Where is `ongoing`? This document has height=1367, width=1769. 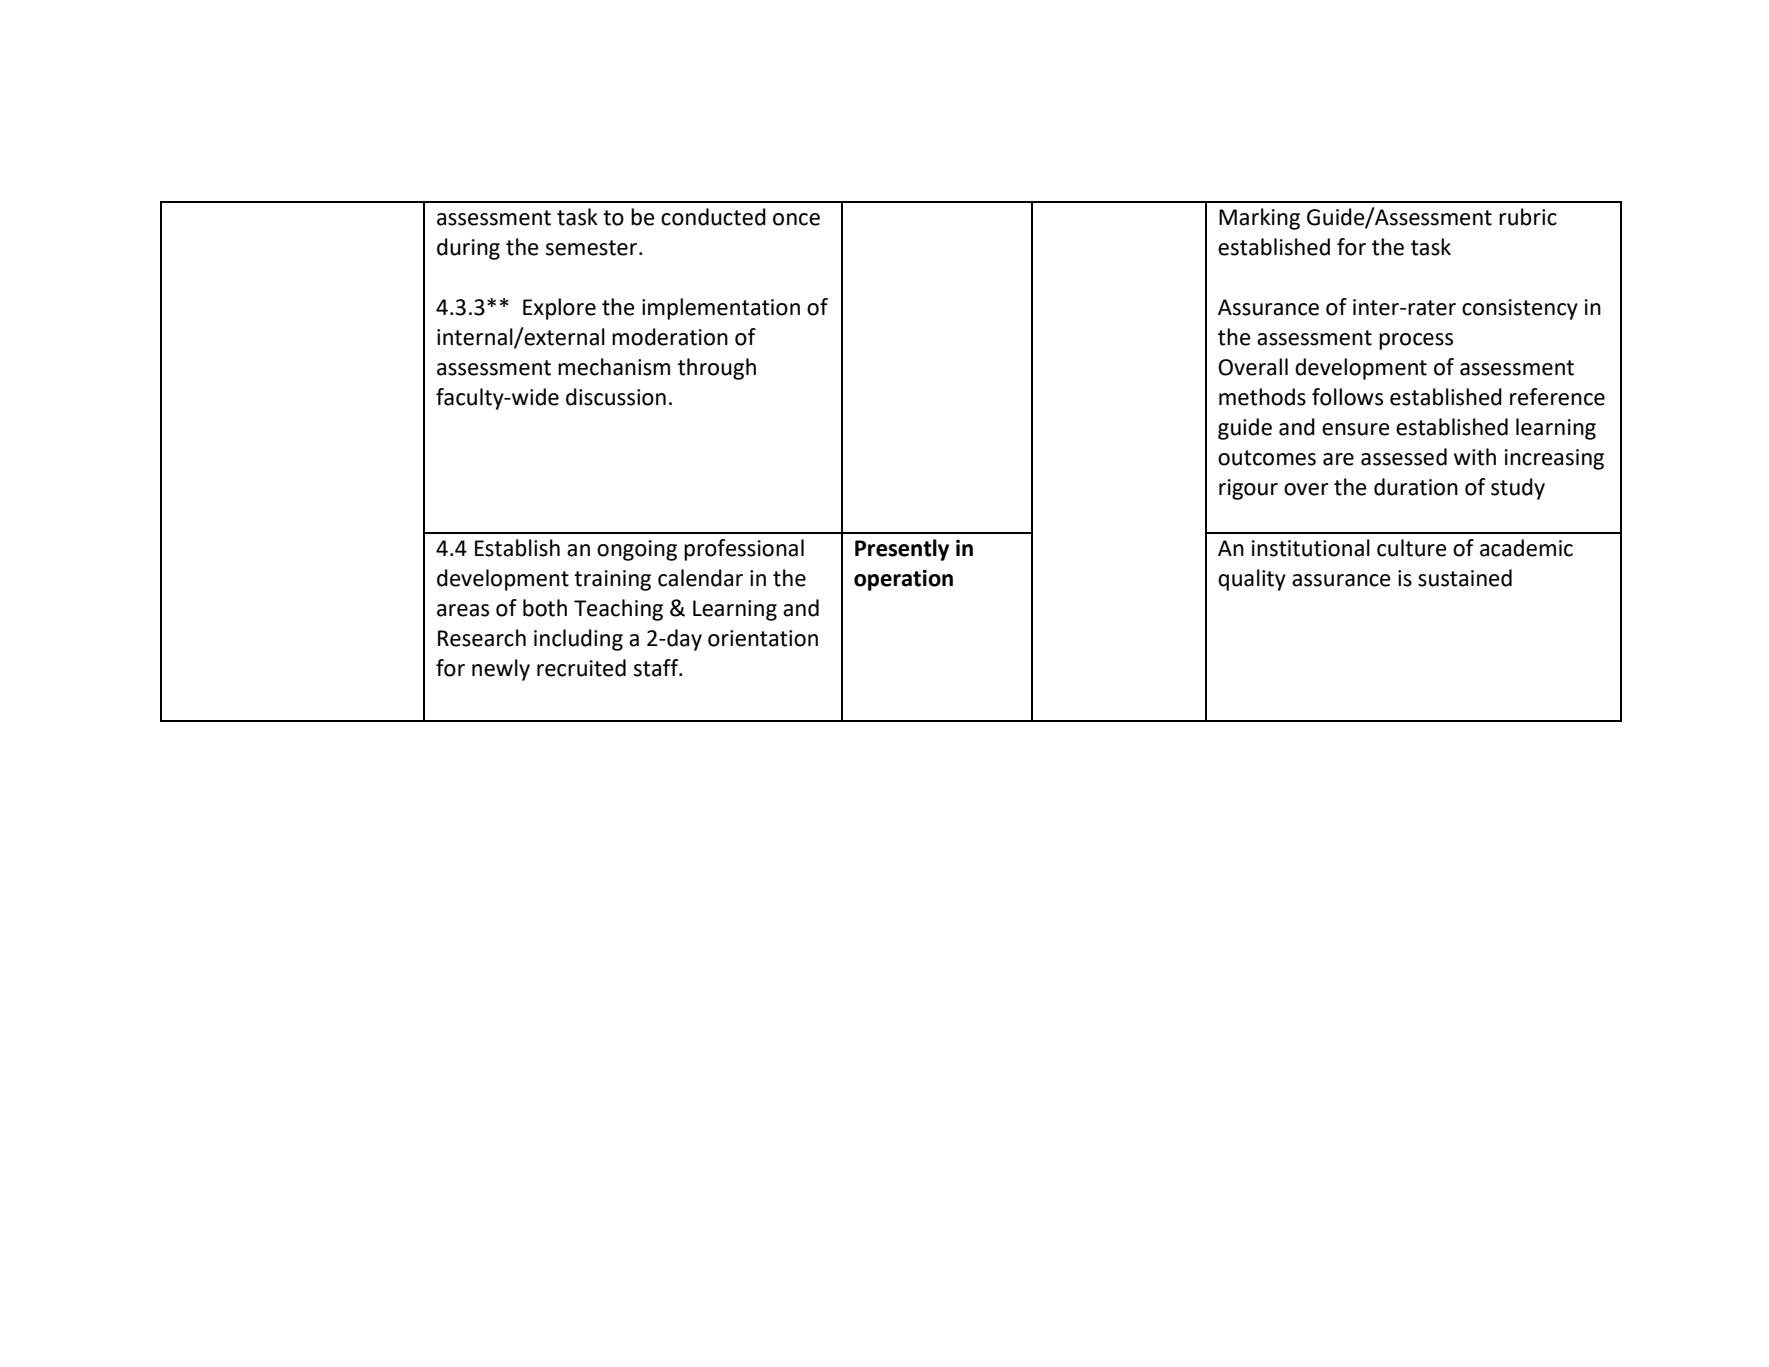
ongoing is located at coordinates (637, 550).
